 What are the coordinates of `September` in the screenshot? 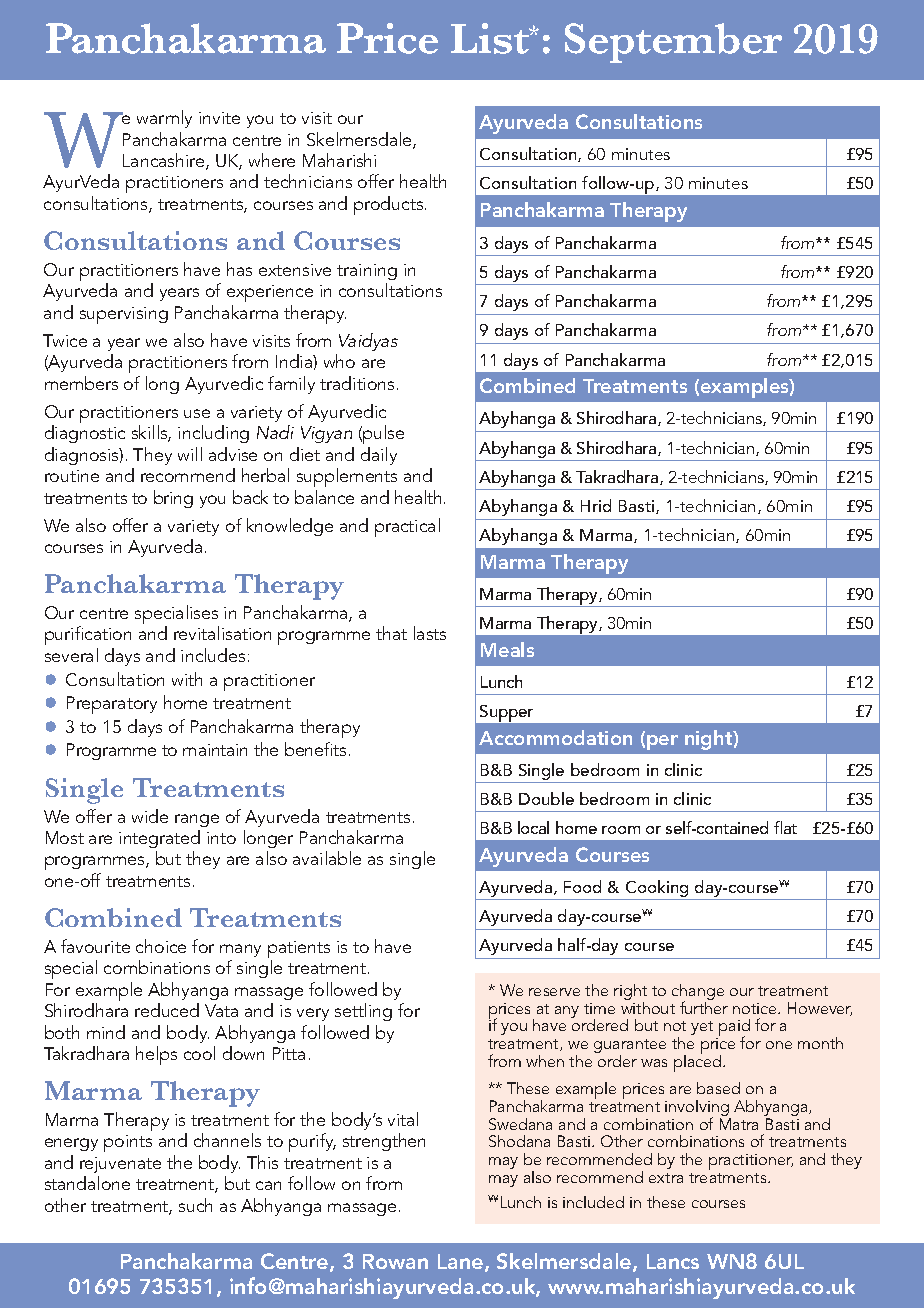 It's located at (673, 43).
